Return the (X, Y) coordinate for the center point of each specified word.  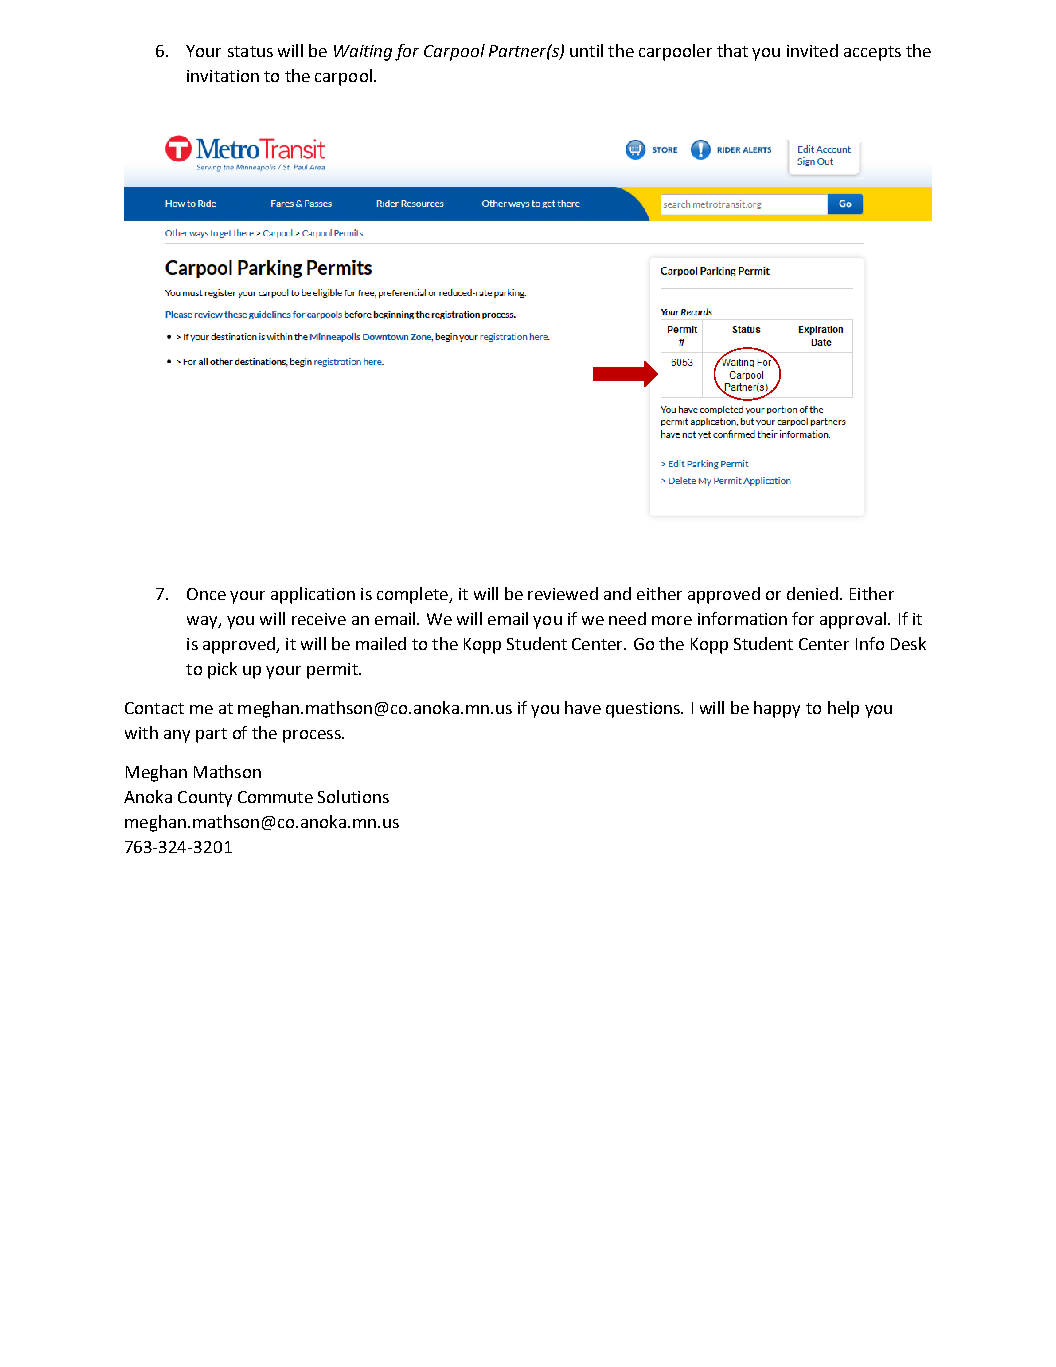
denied (812, 593)
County (205, 799)
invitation (223, 76)
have (583, 707)
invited (812, 50)
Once (206, 594)
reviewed (563, 593)
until (586, 50)
